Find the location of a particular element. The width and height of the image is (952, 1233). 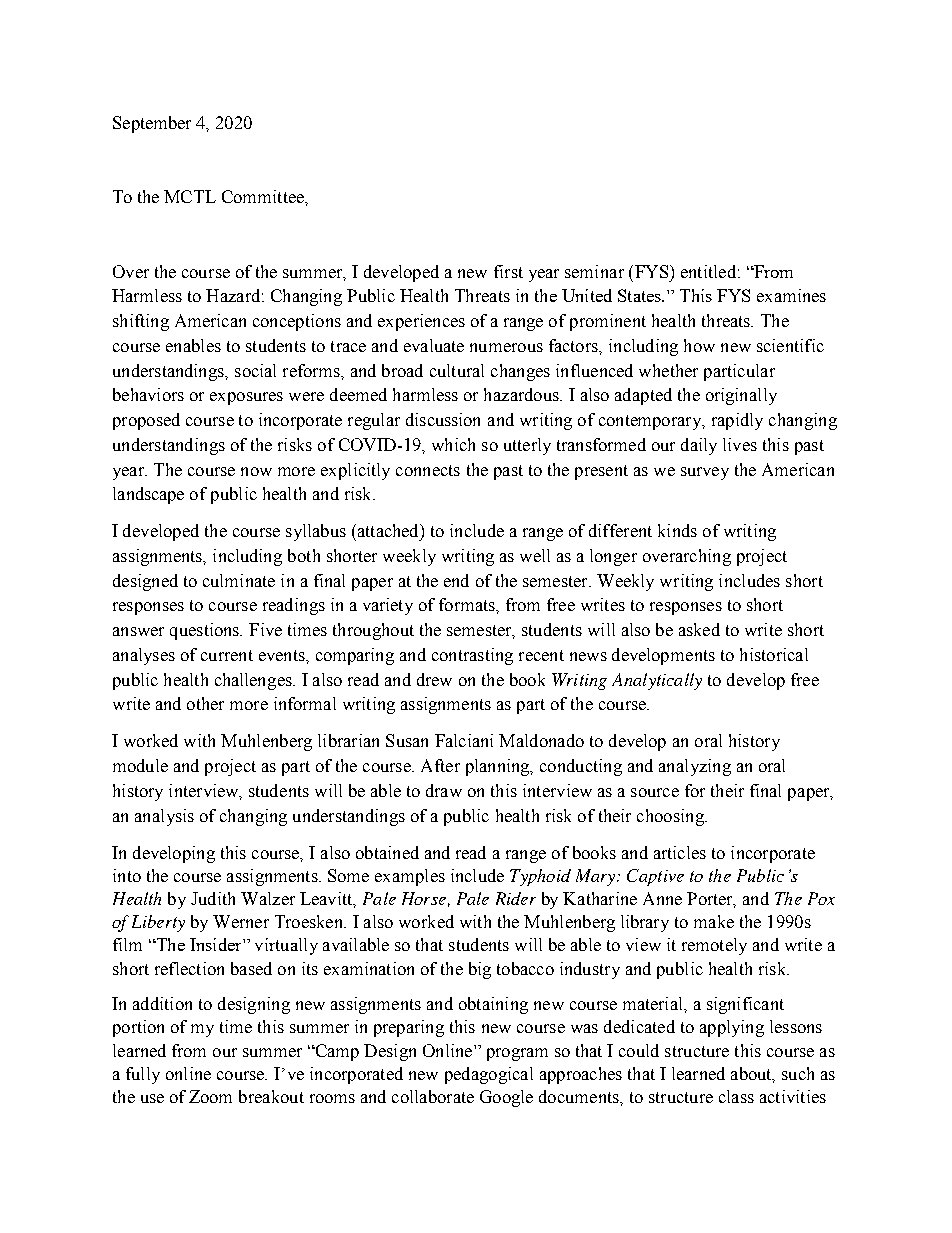

Zoom is located at coordinates (210, 1096).
